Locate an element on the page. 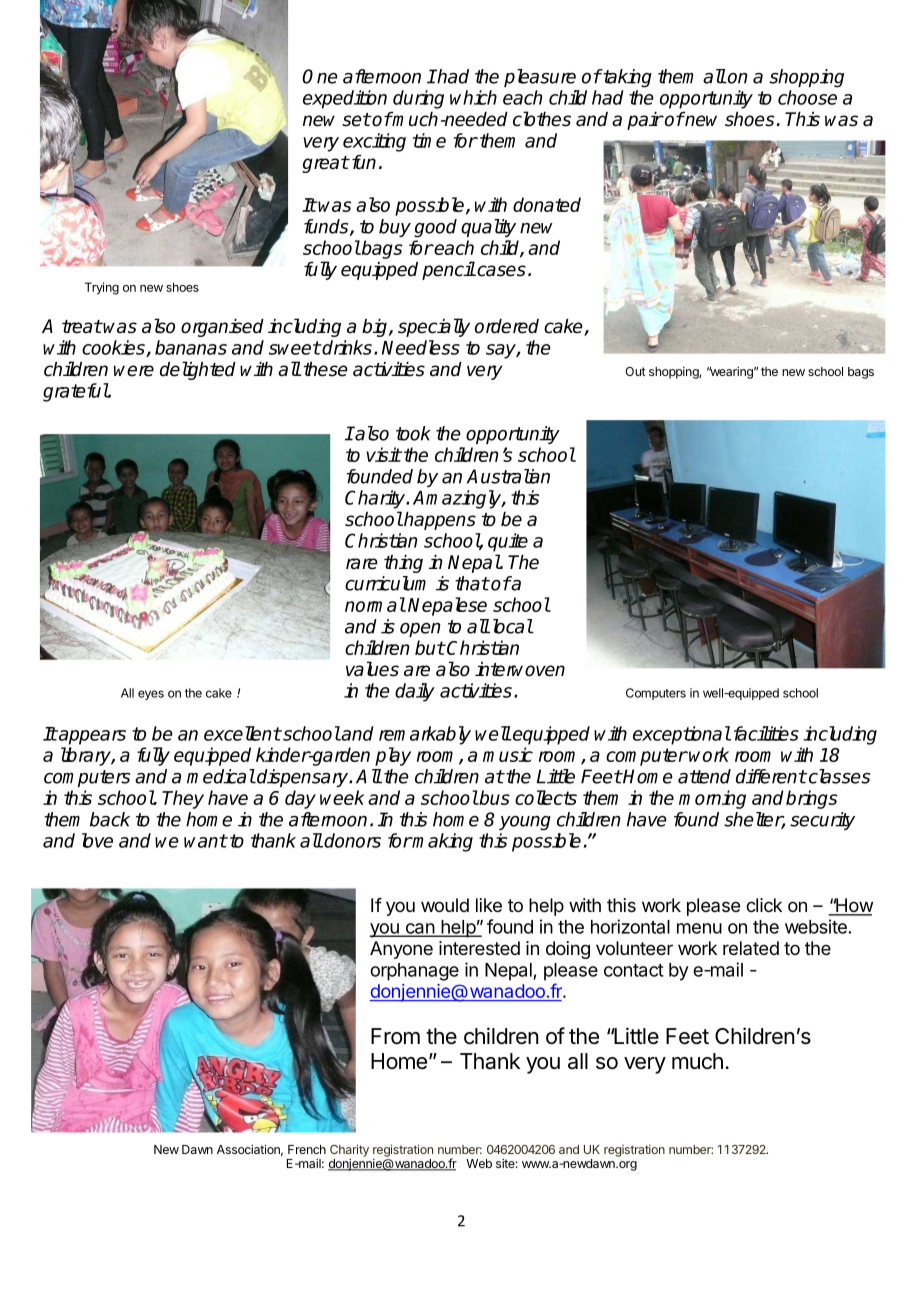  back is located at coordinates (110, 819).
